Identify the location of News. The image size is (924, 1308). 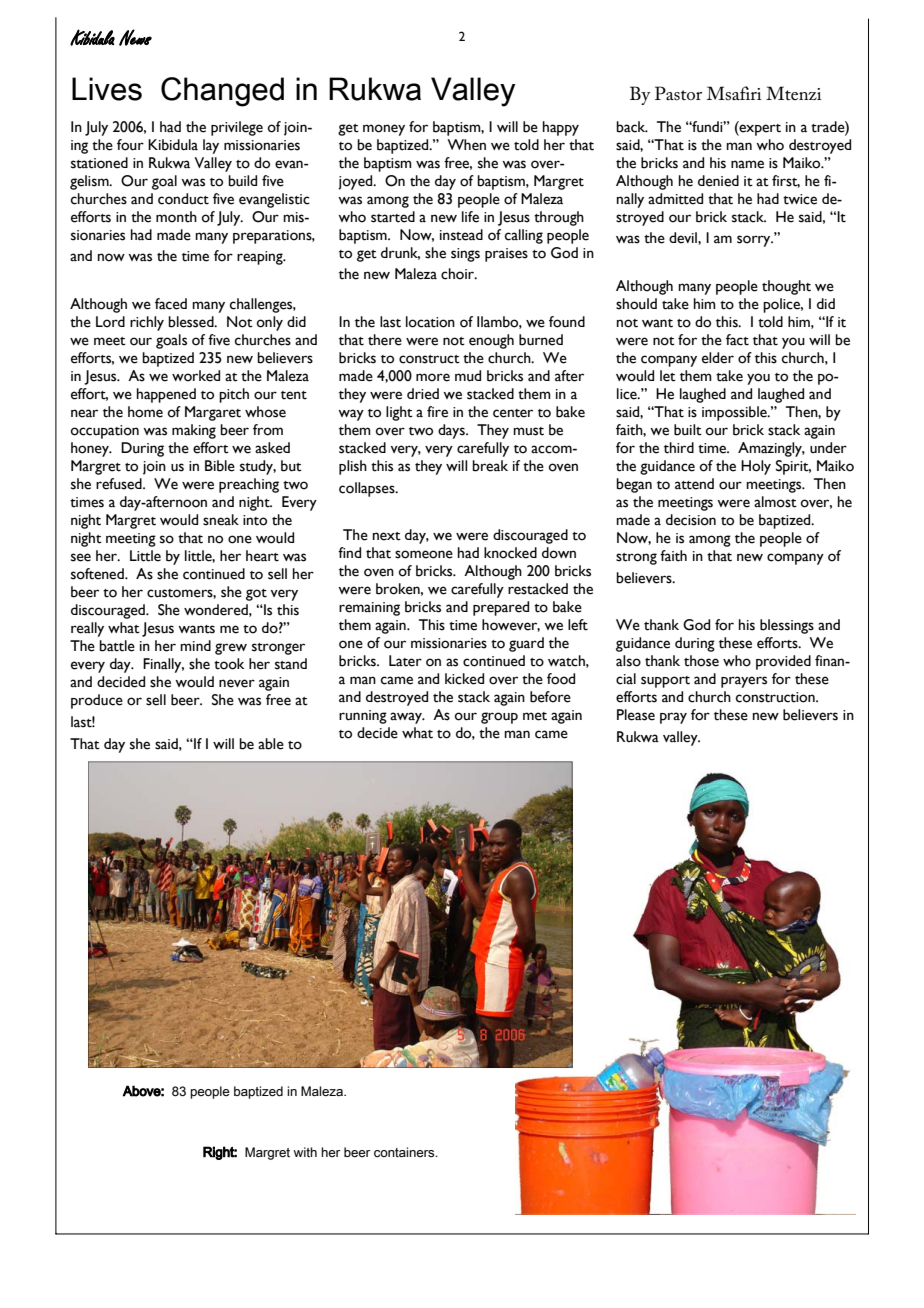
(135, 37).
